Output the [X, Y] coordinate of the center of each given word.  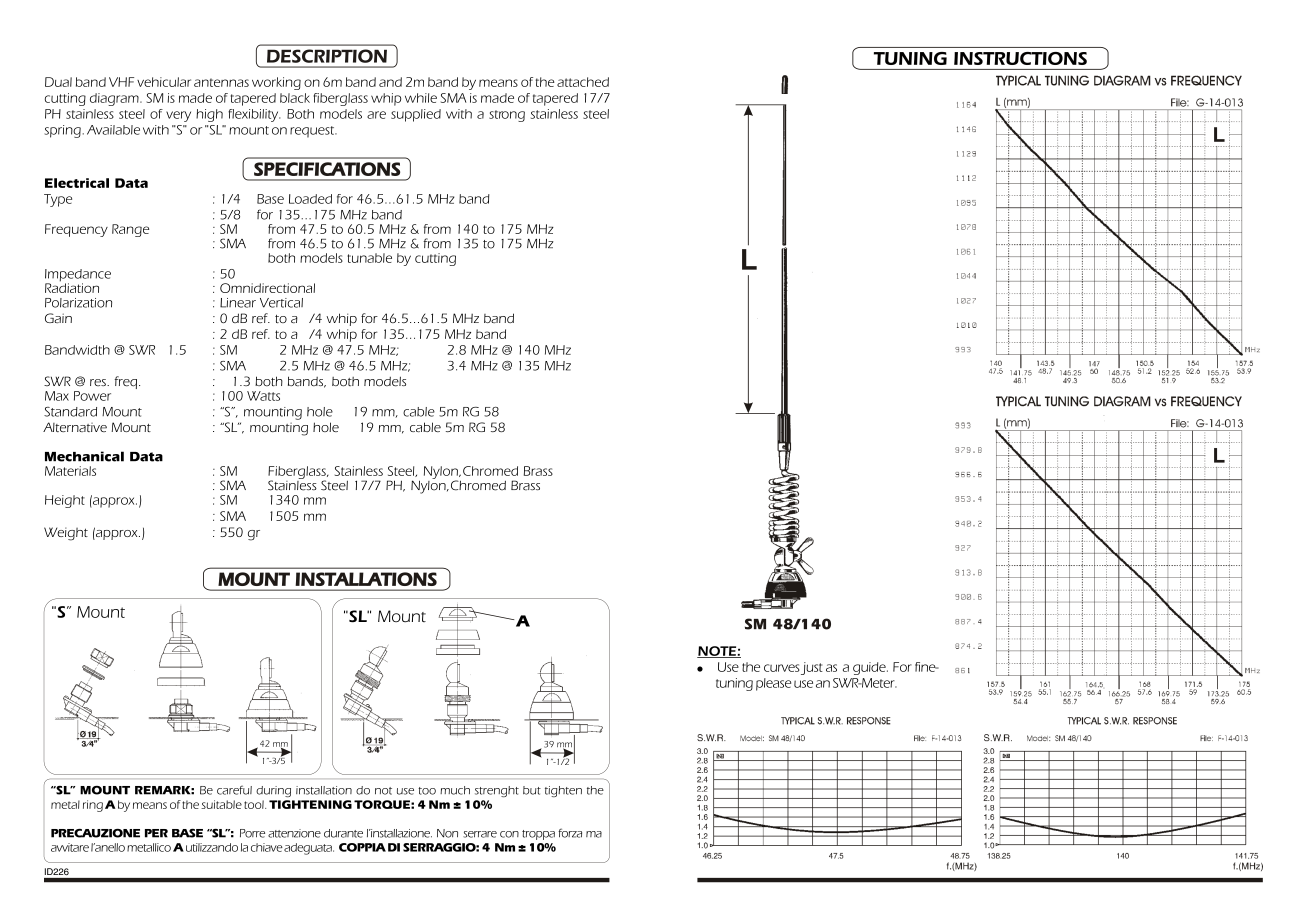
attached [583, 82]
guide [870, 668]
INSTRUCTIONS [1020, 58]
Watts [263, 396]
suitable [221, 804]
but [532, 790]
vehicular [164, 82]
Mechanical [84, 456]
